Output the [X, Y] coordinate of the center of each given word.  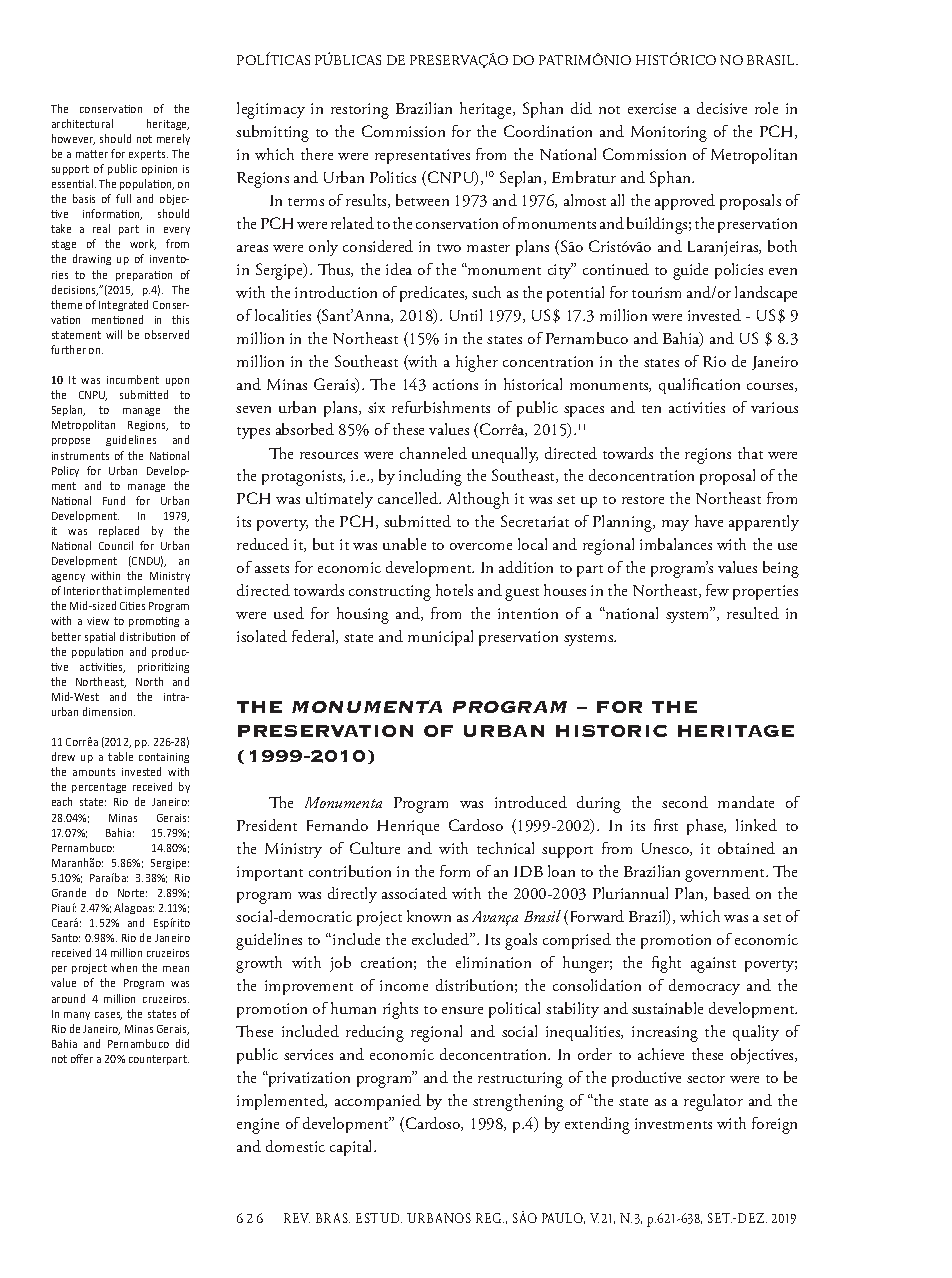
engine [258, 1126]
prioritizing [163, 668]
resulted [753, 613]
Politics [393, 177]
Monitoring [669, 134]
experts [148, 155]
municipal [440, 638]
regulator [713, 1102]
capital [352, 1148]
